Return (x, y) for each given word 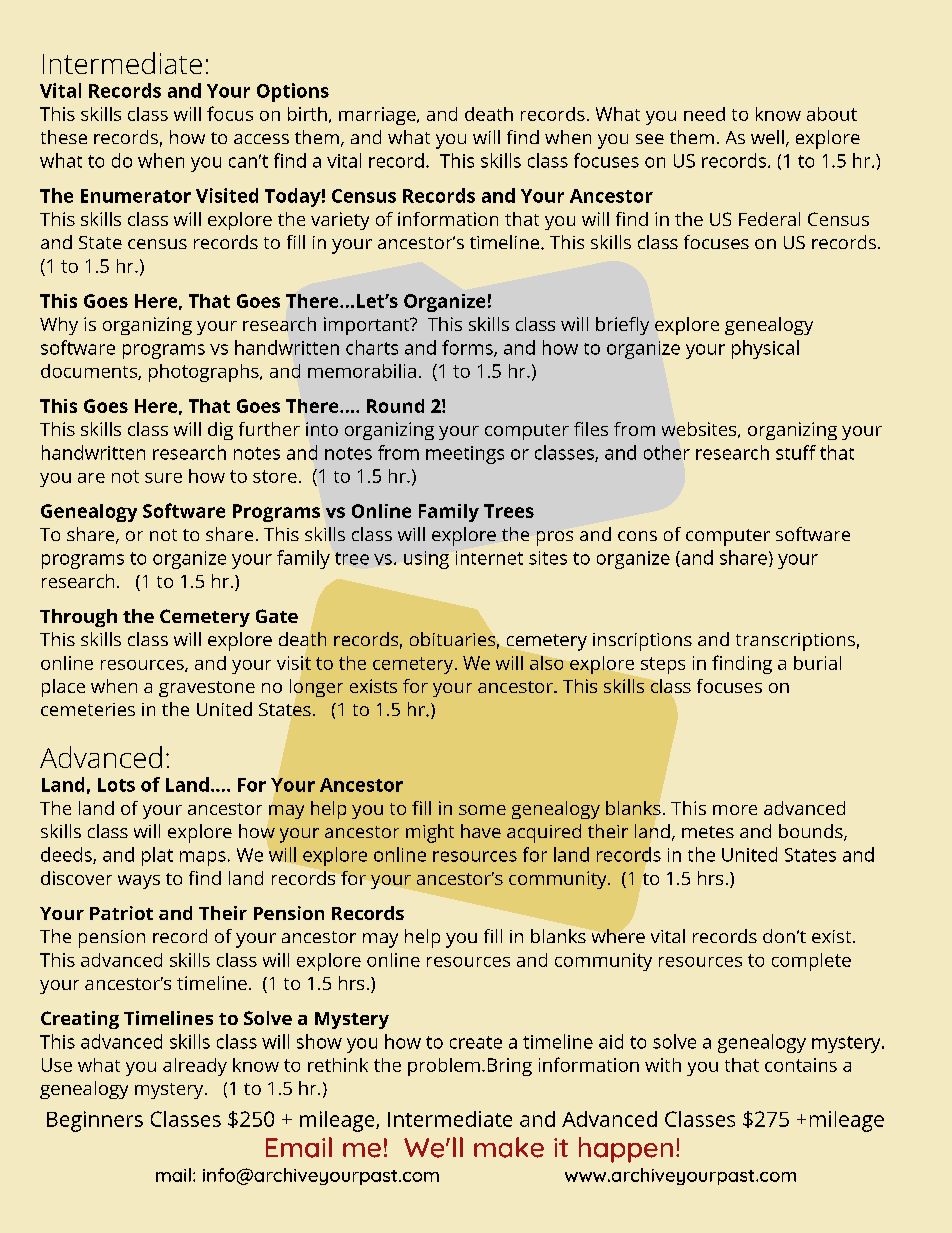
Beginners (95, 1121)
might (430, 833)
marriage (377, 116)
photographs (205, 373)
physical (765, 349)
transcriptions (795, 642)
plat (157, 856)
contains (801, 1065)
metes (708, 832)
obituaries (452, 639)
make (509, 1147)
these (64, 137)
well (767, 137)
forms (468, 348)
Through (78, 618)
